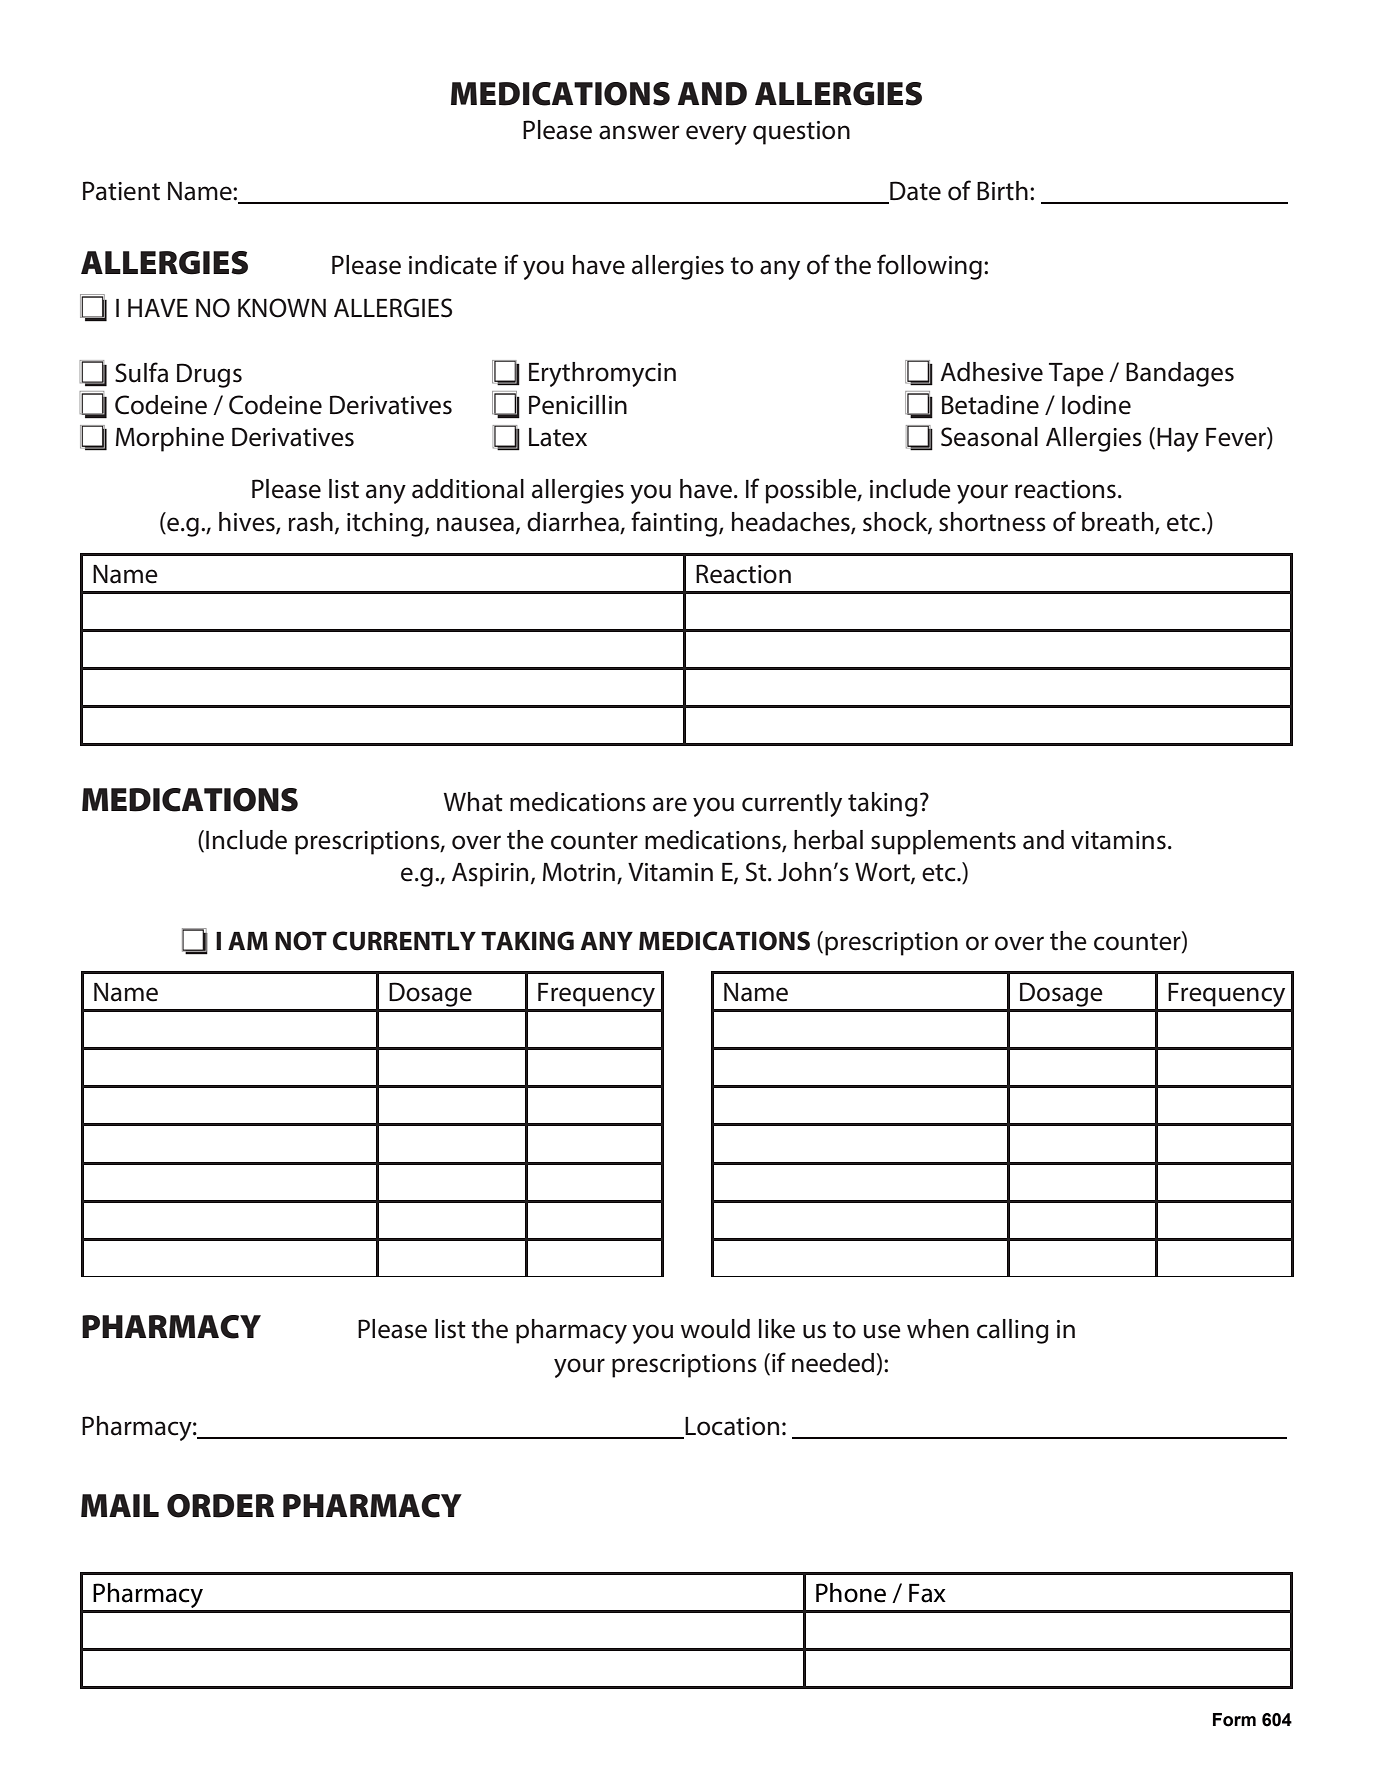 The image size is (1373, 1777). What do you see at coordinates (851, 1593) in the document?
I see `Phone` at bounding box center [851, 1593].
